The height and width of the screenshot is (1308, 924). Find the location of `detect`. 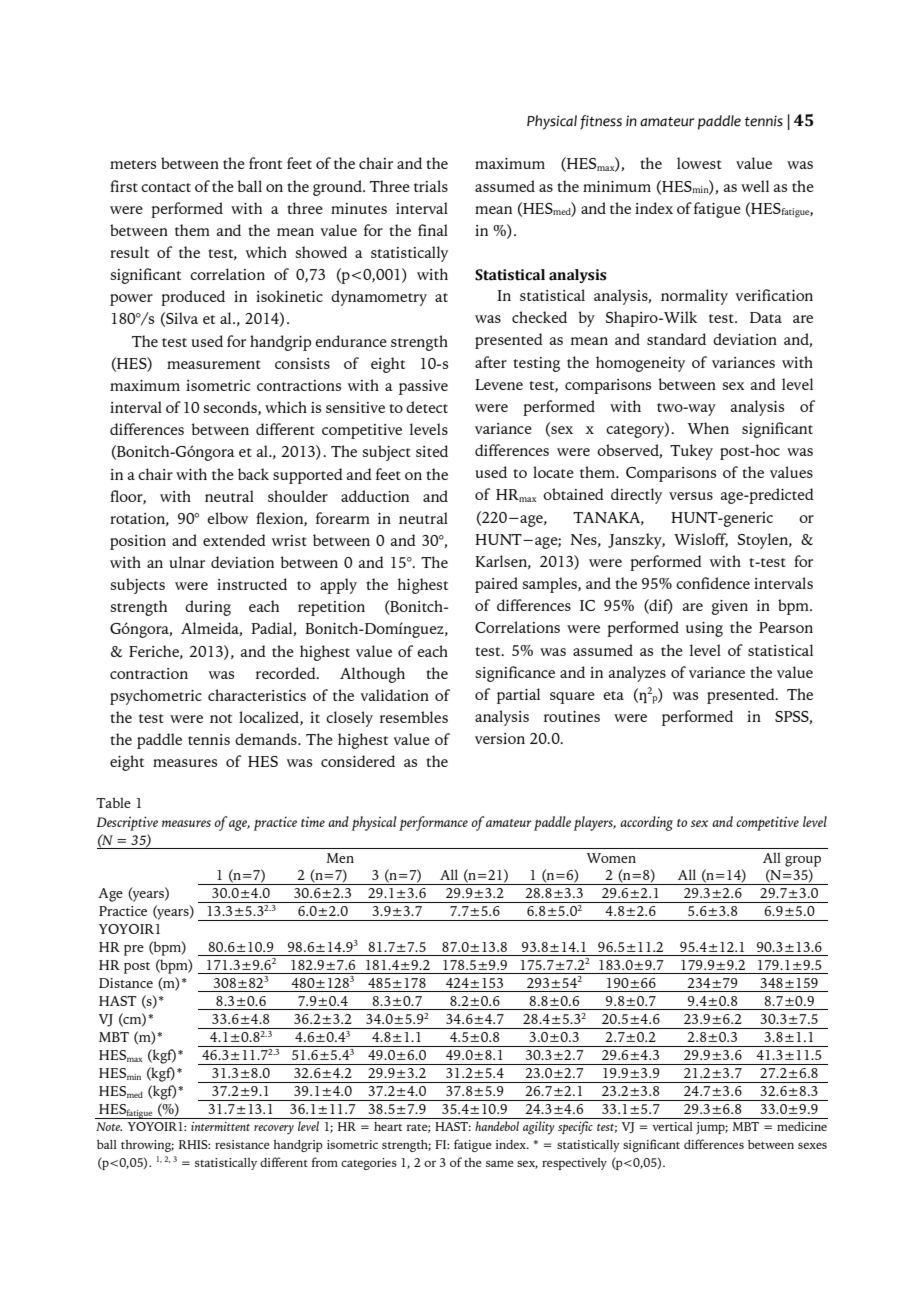

detect is located at coordinates (427, 407).
